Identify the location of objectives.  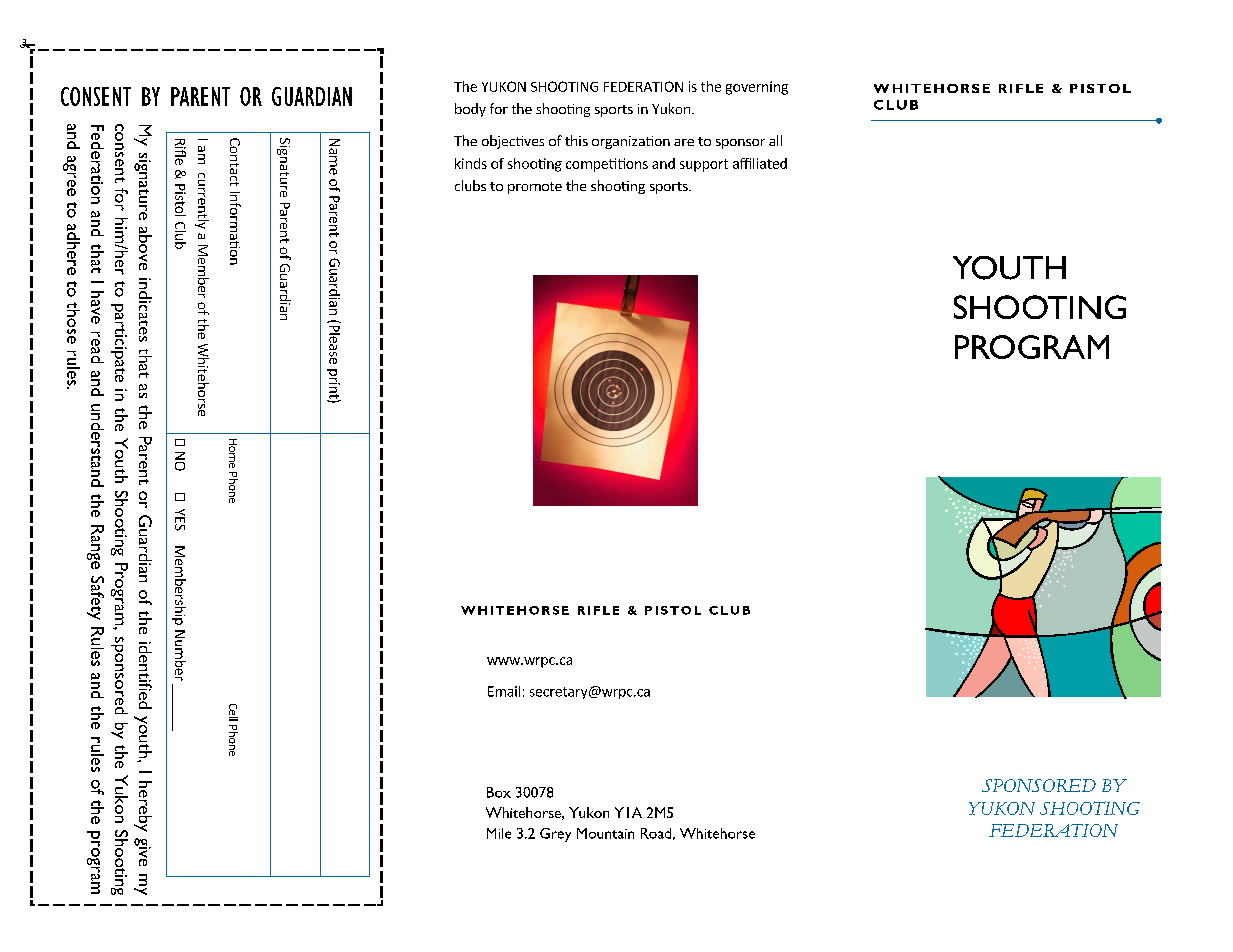
(513, 142).
